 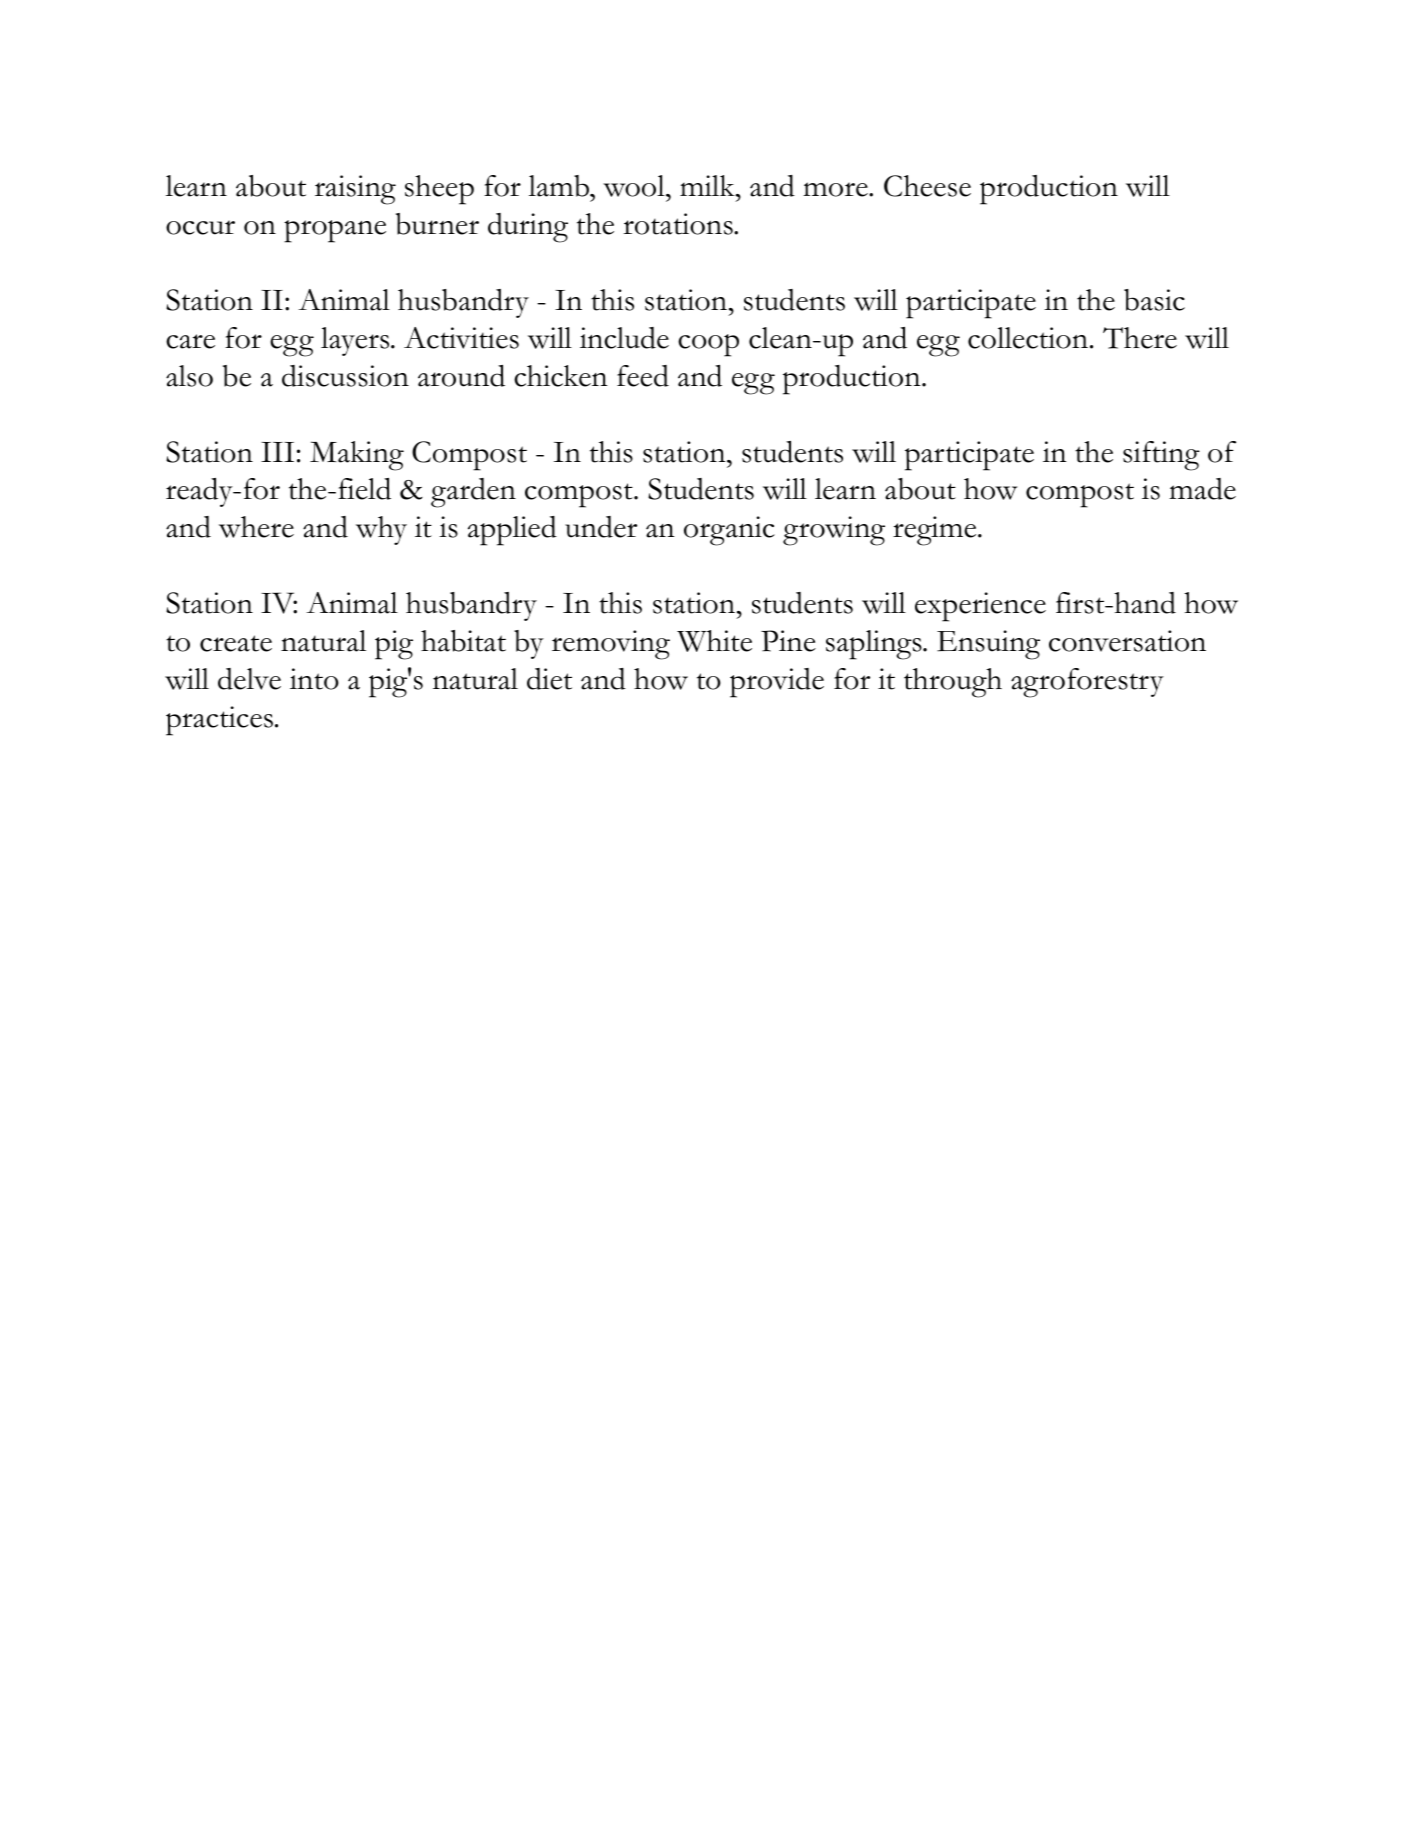 I want to click on more, so click(x=836, y=189).
